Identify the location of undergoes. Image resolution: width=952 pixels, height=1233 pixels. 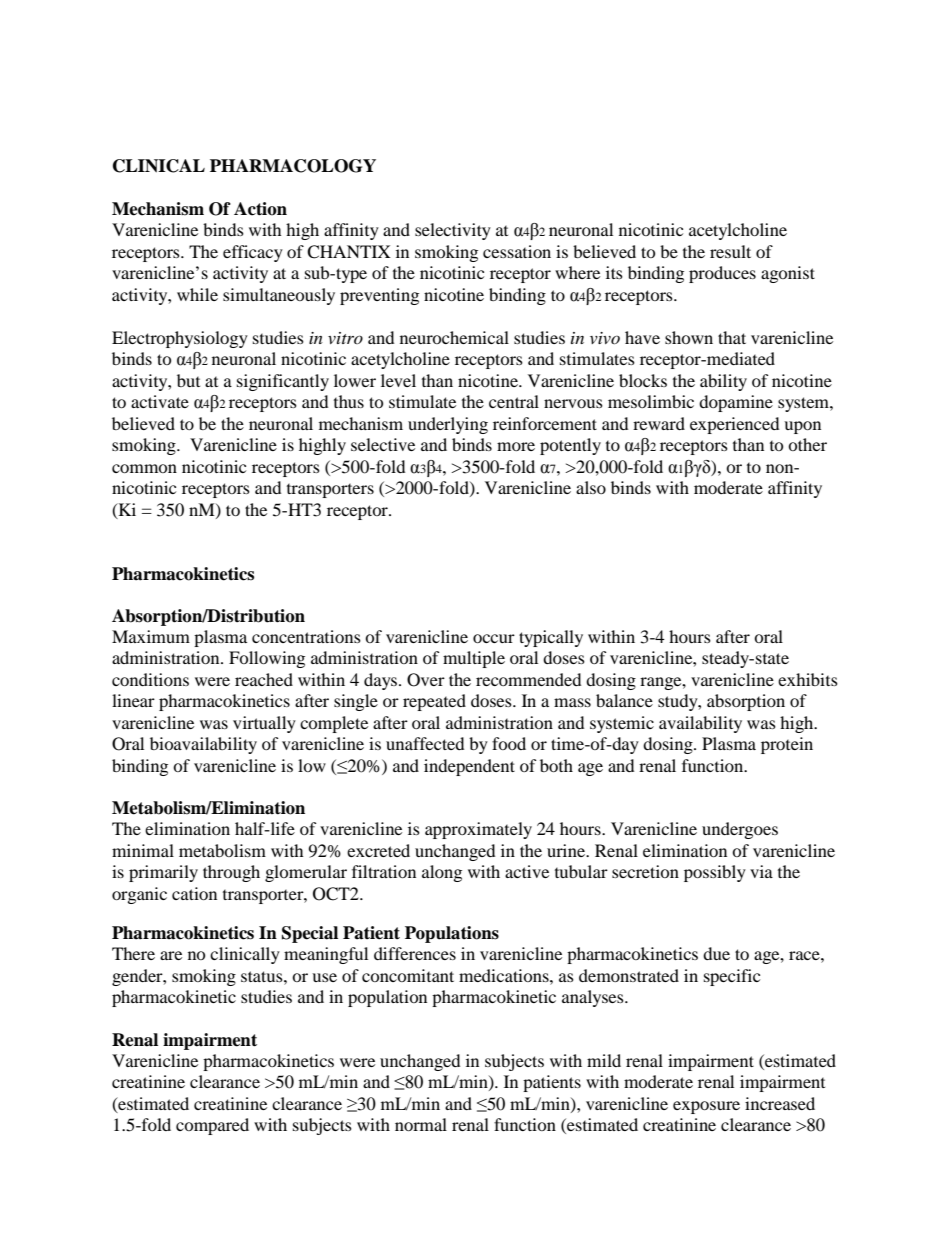
(740, 830).
